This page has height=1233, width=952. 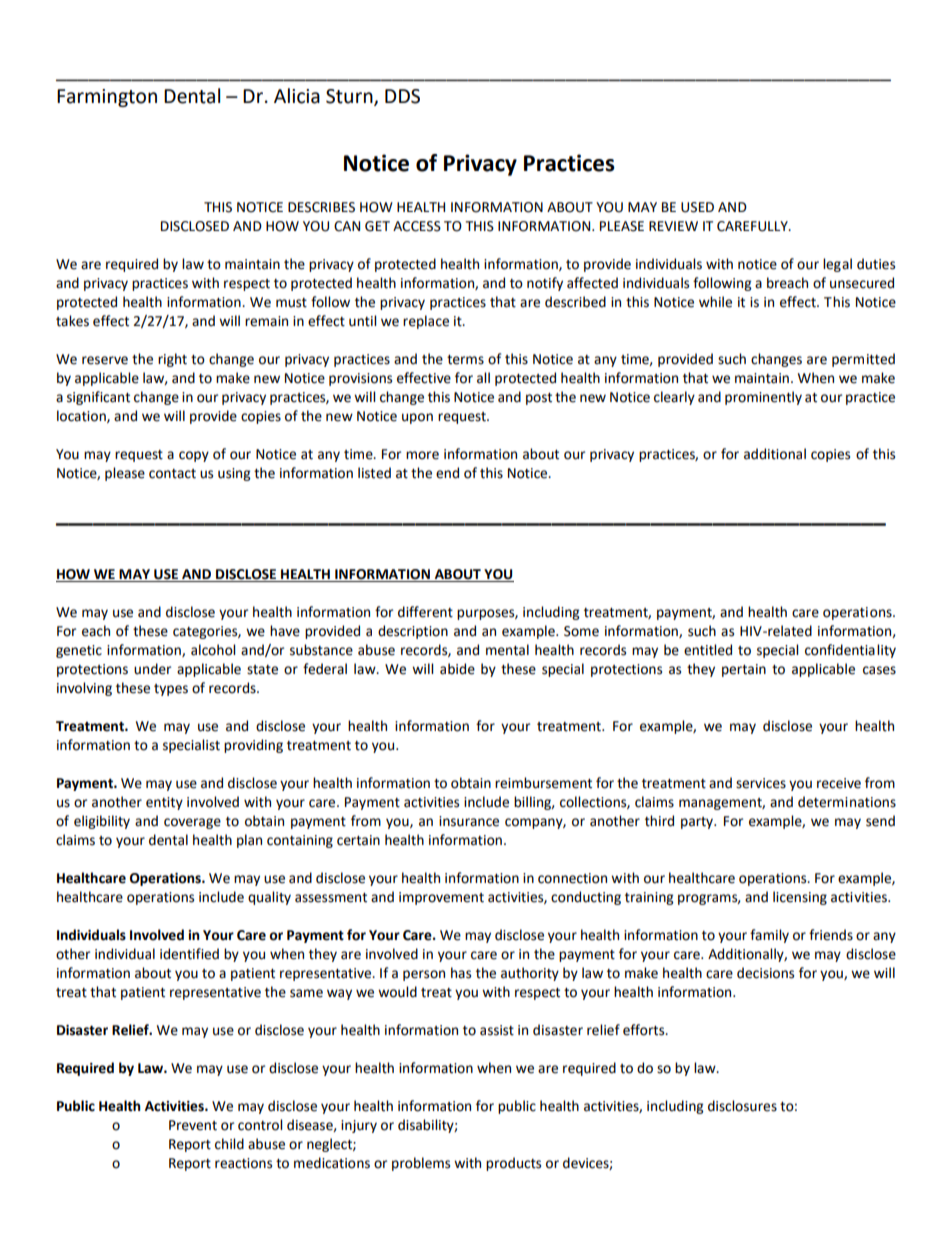 I want to click on confidentiality, so click(x=850, y=651).
